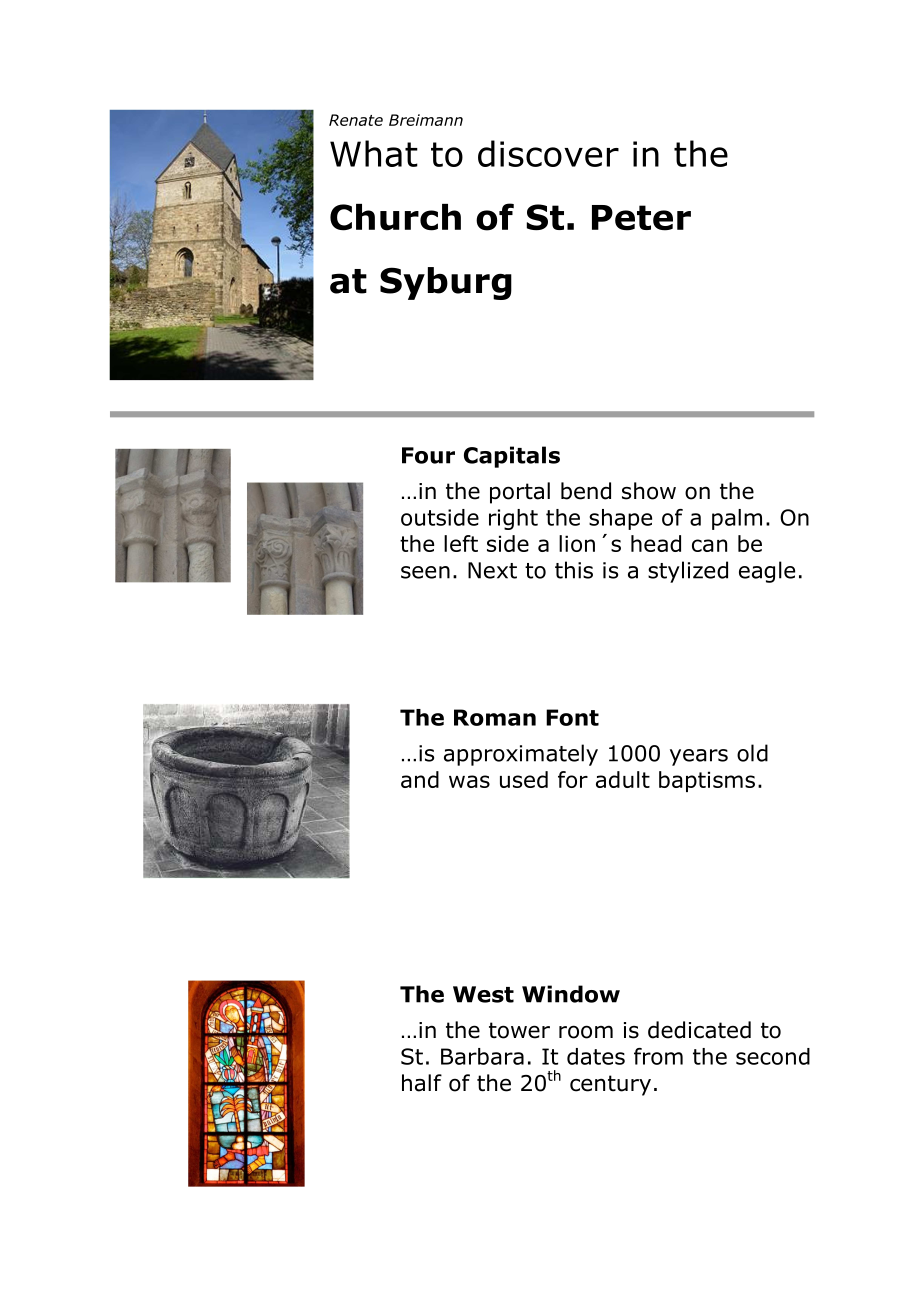 The image size is (924, 1308). What do you see at coordinates (548, 153) in the screenshot?
I see `discover` at bounding box center [548, 153].
